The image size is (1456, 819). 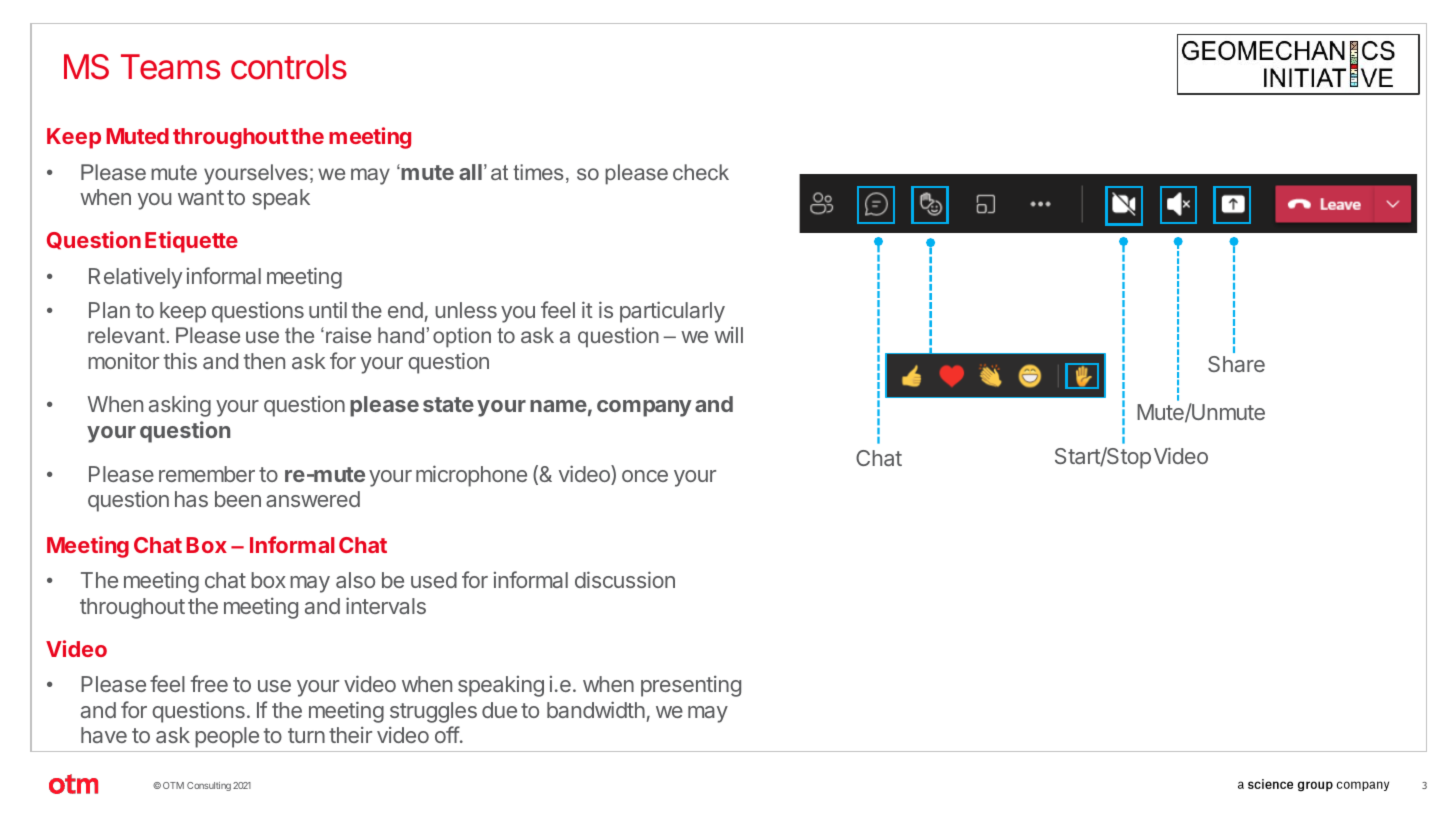 I want to click on Share, so click(x=1236, y=364).
